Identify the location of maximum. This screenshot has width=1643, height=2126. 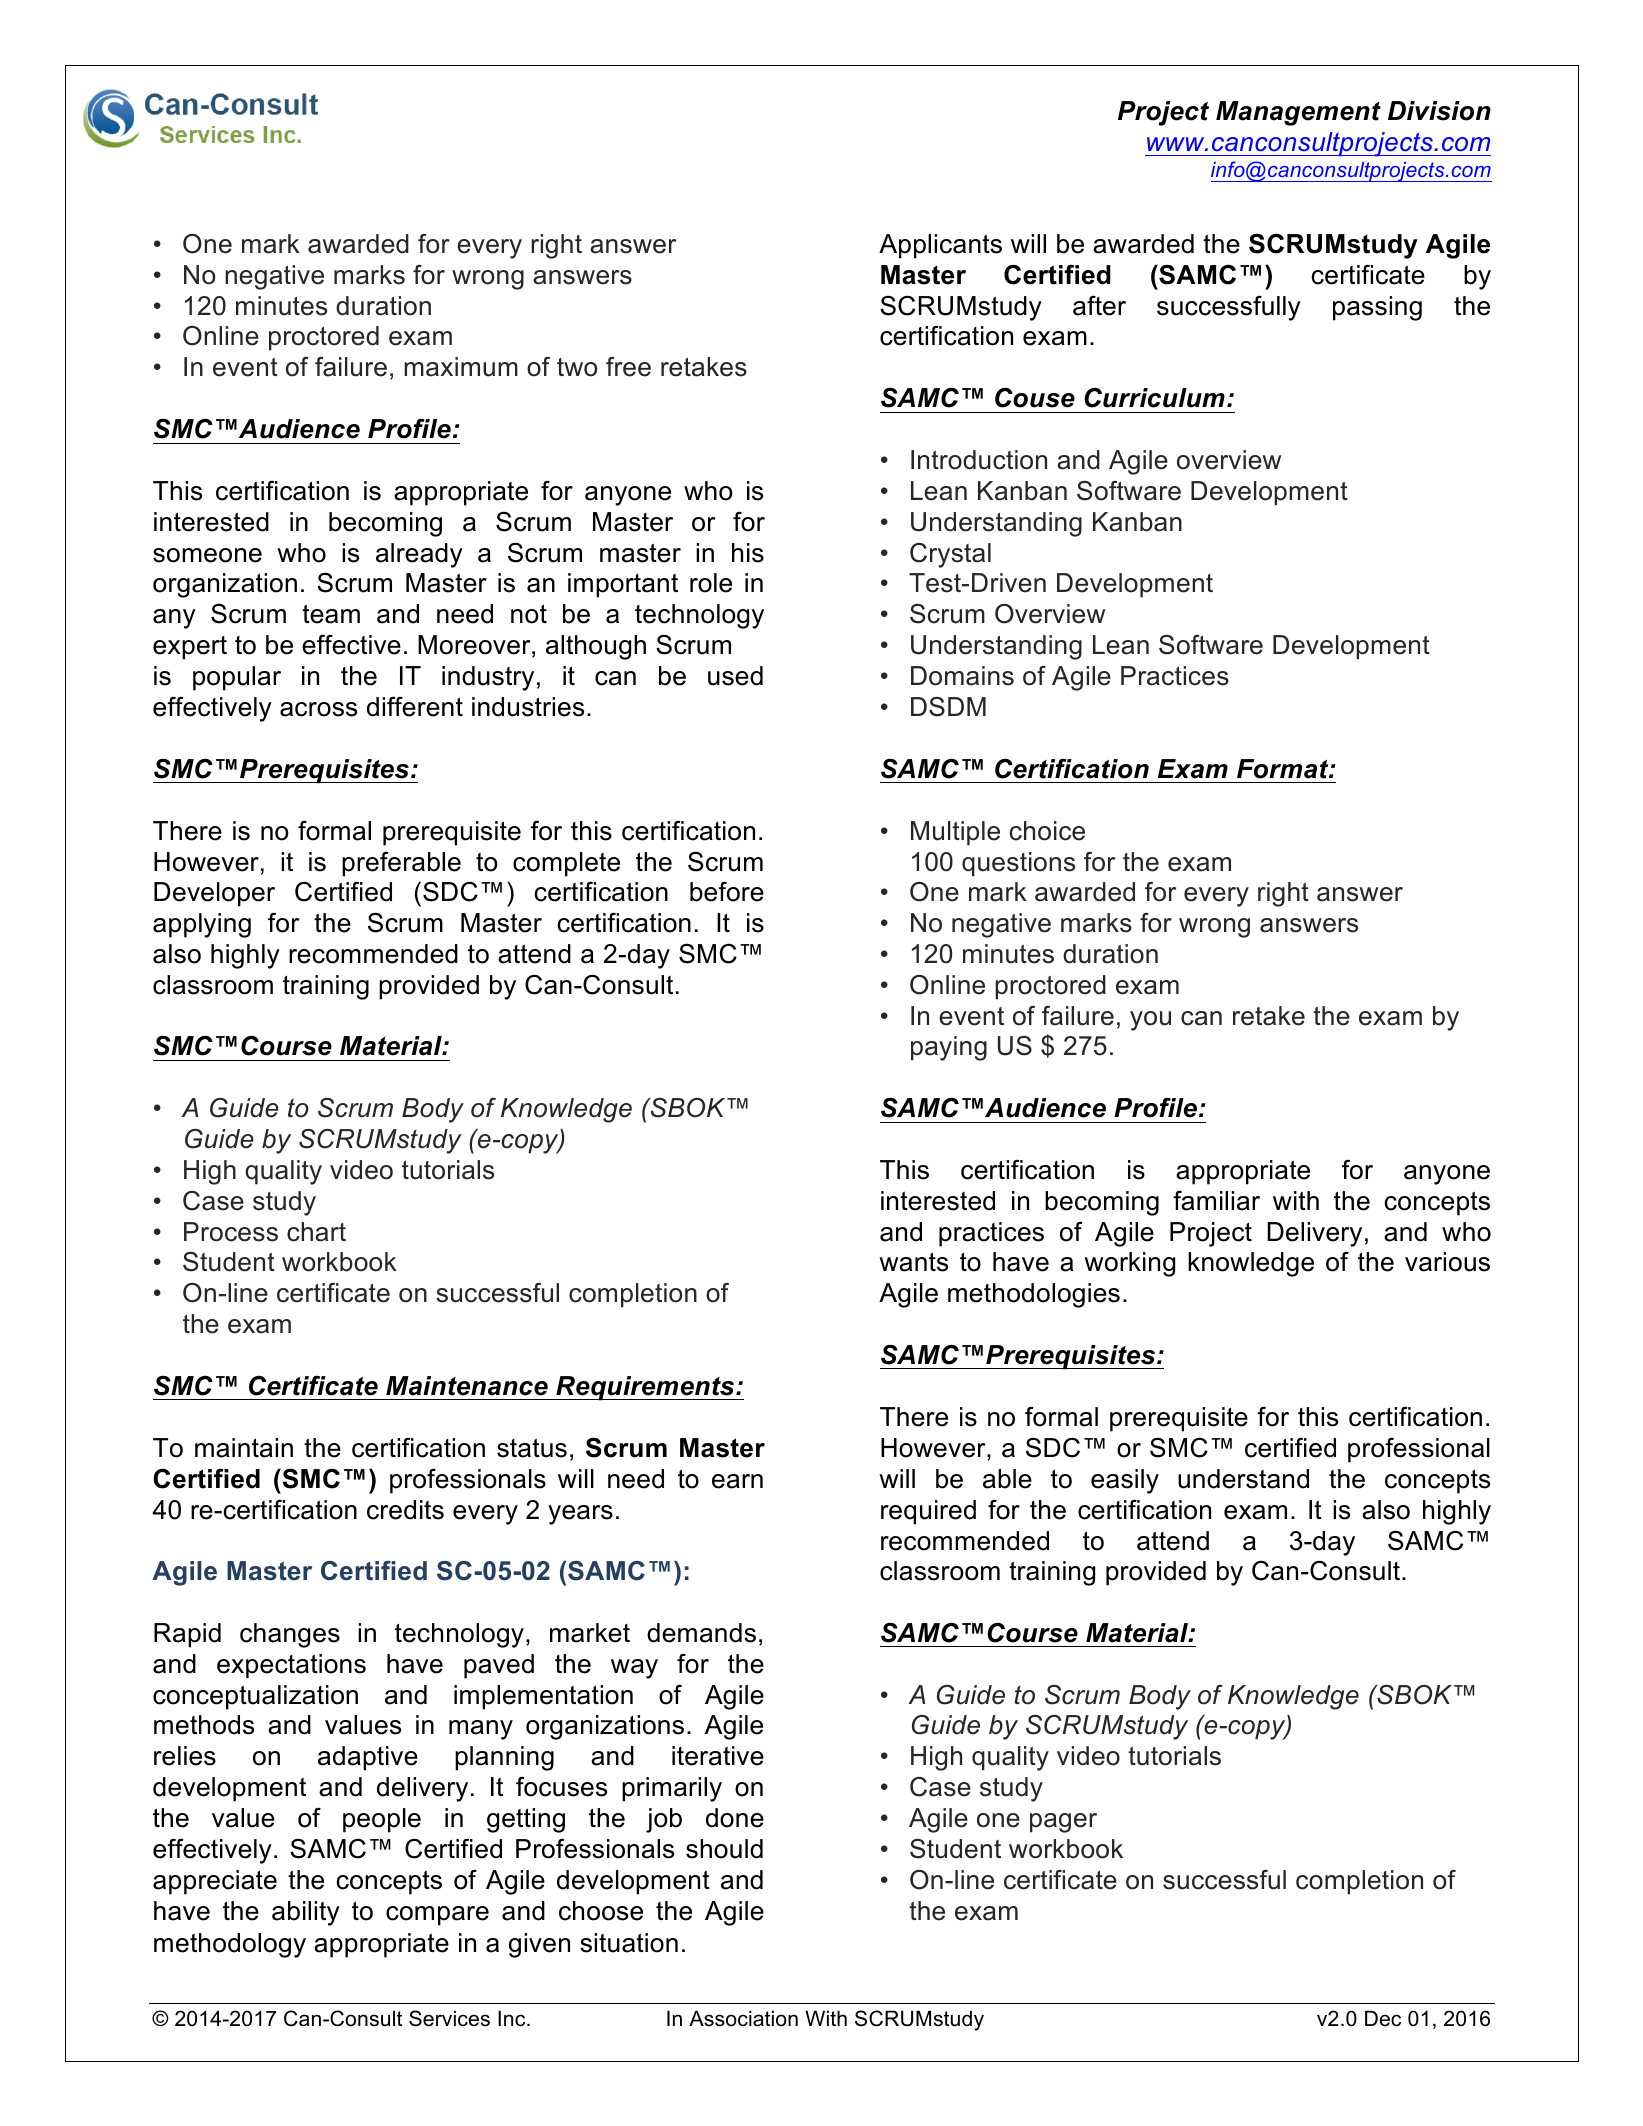
(461, 367).
